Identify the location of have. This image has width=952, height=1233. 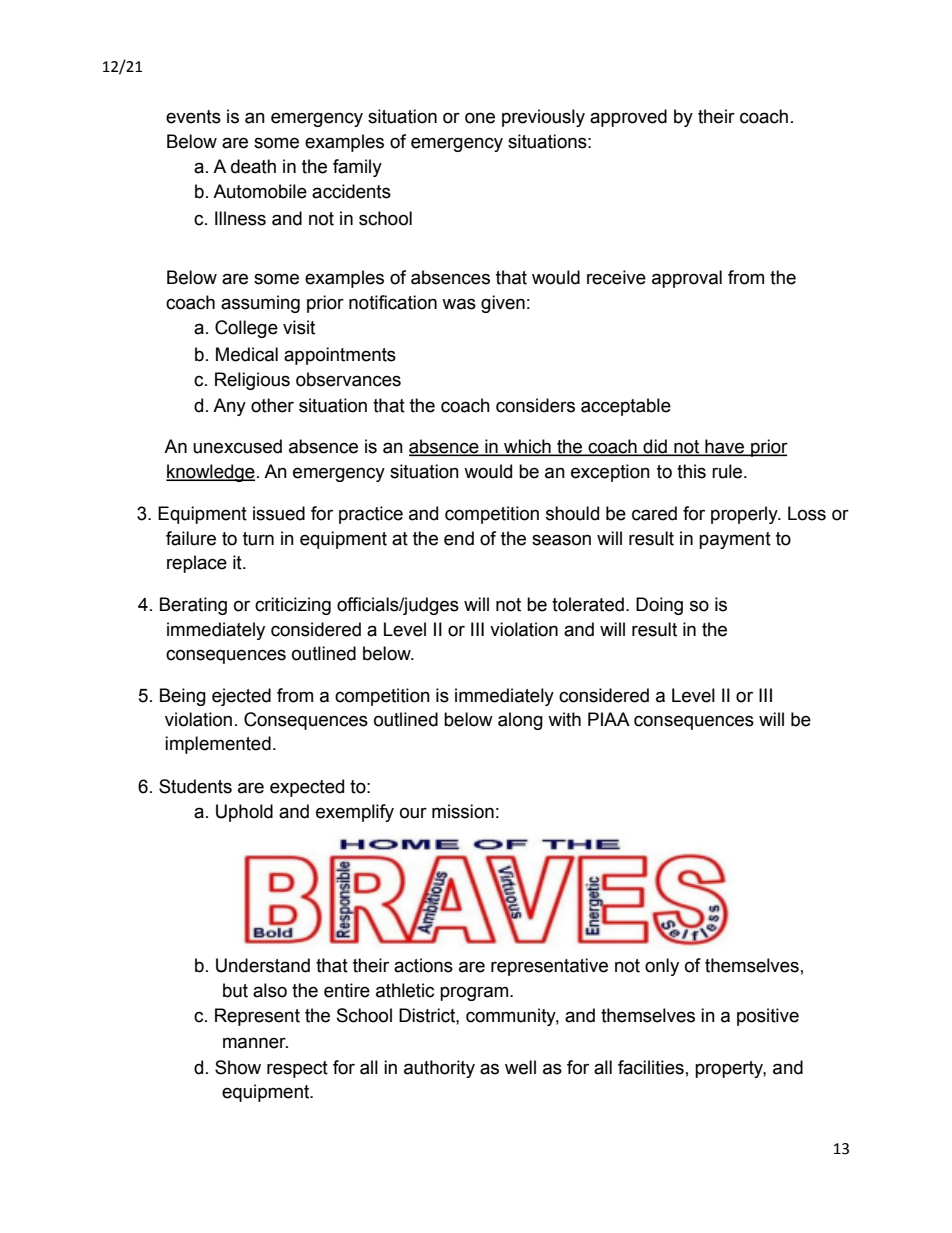
(725, 447).
